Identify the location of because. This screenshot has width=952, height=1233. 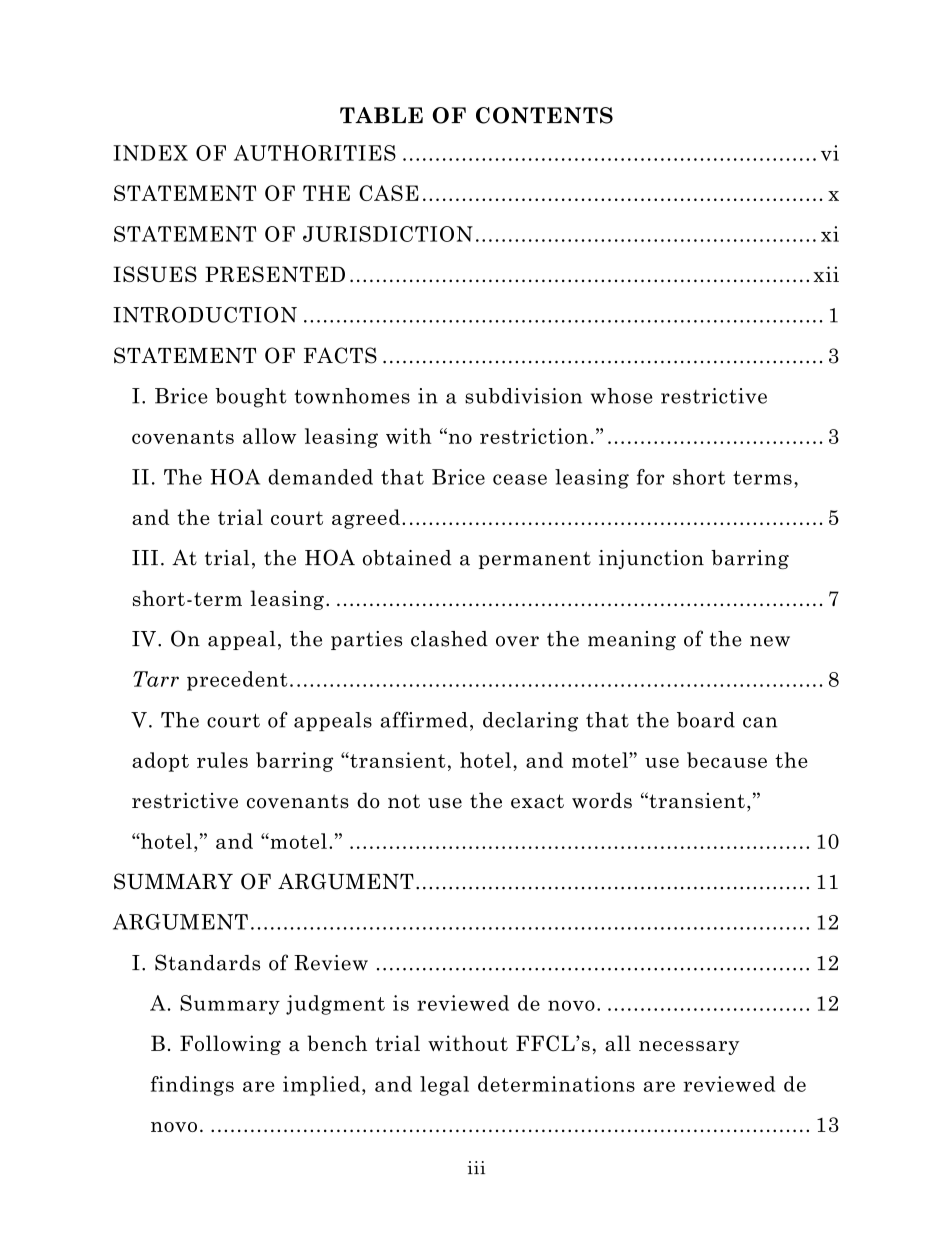
(727, 760).
